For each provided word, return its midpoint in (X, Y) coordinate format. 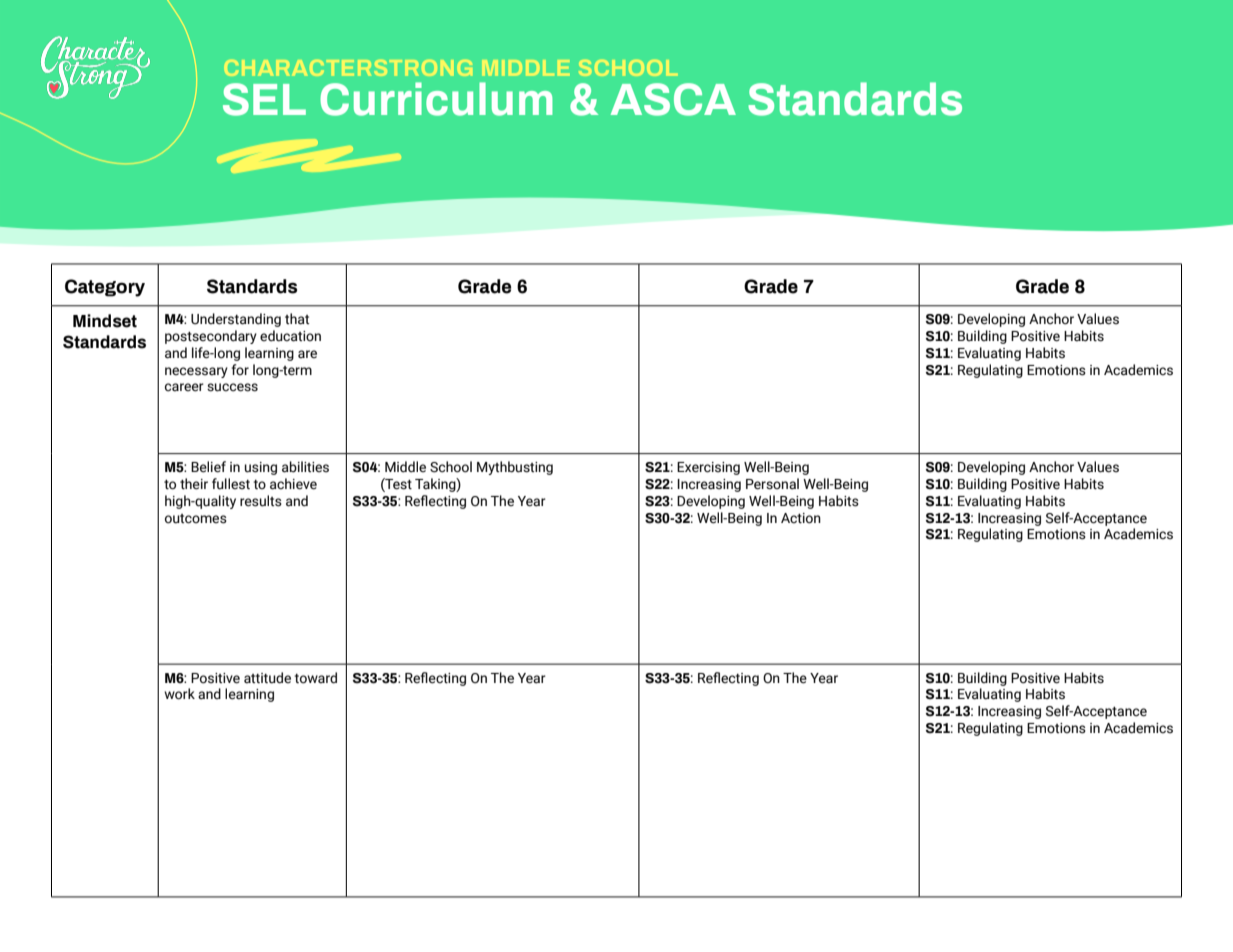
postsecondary (211, 337)
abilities (305, 467)
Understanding (236, 320)
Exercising (708, 468)
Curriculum (436, 99)
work (179, 694)
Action (801, 518)
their (194, 484)
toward (316, 678)
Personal (772, 484)
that (297, 319)
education (290, 336)
